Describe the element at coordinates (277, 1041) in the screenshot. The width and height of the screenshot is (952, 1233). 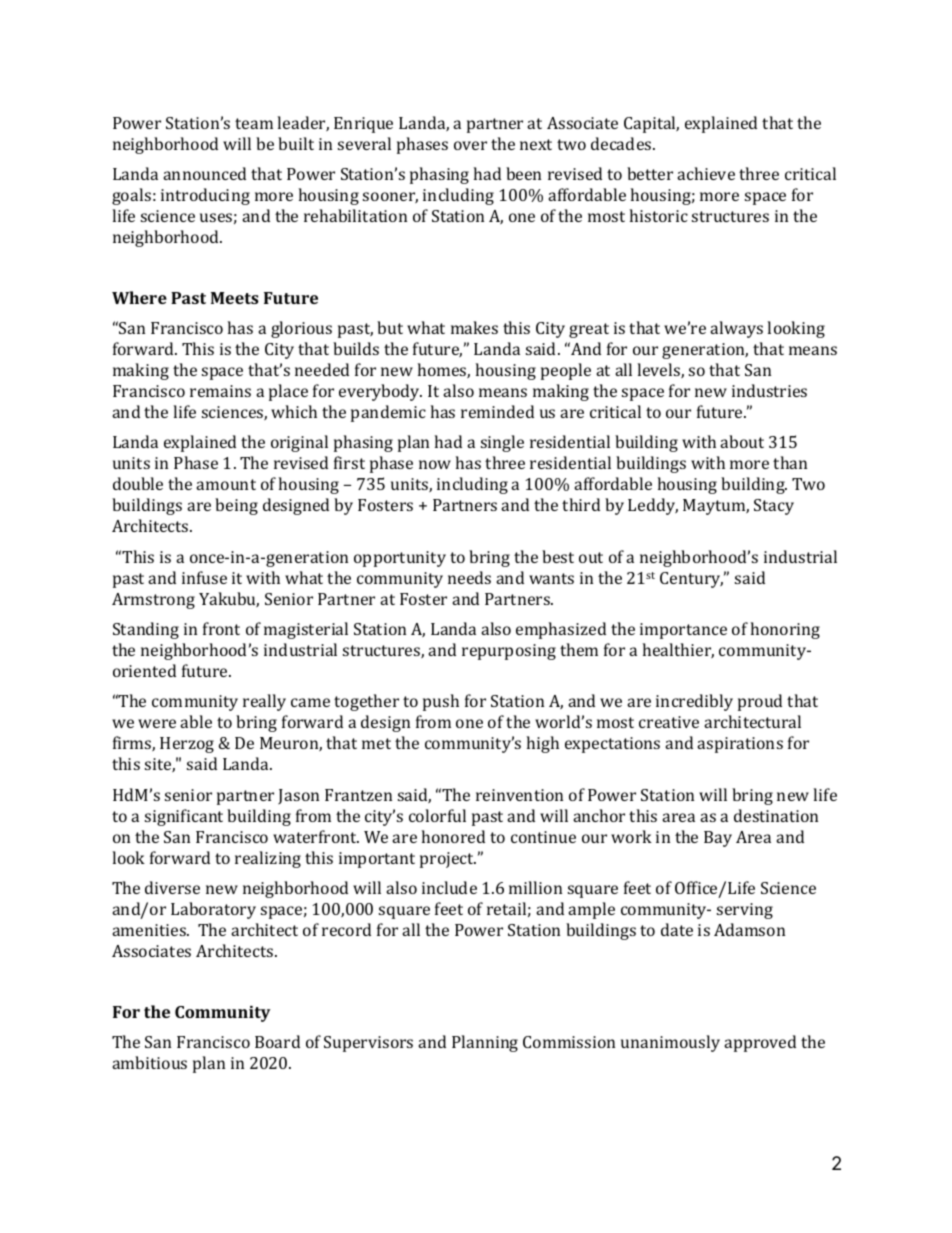
I see `Board` at that location.
